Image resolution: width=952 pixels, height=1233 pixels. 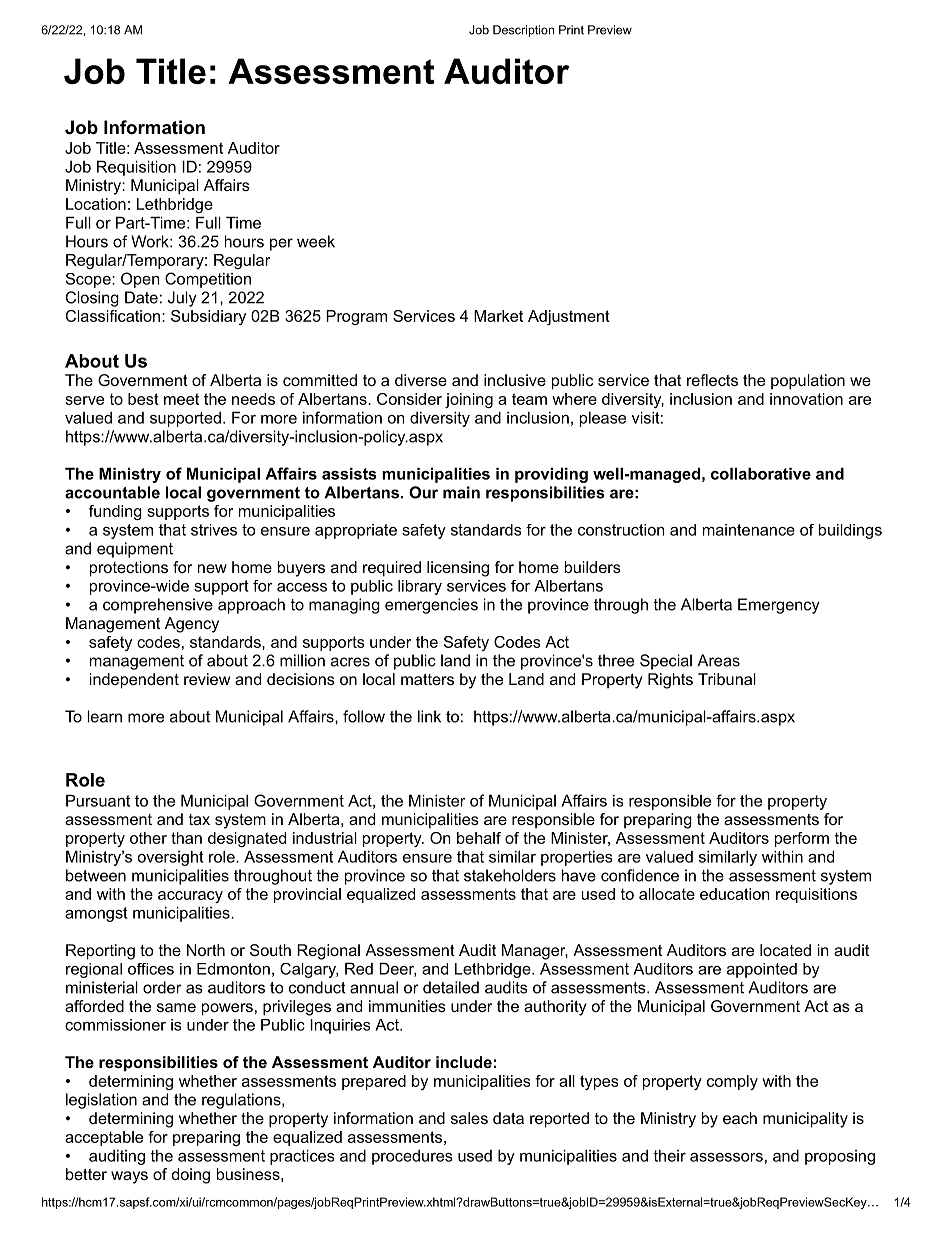 I want to click on Tribunal, so click(x=727, y=679).
